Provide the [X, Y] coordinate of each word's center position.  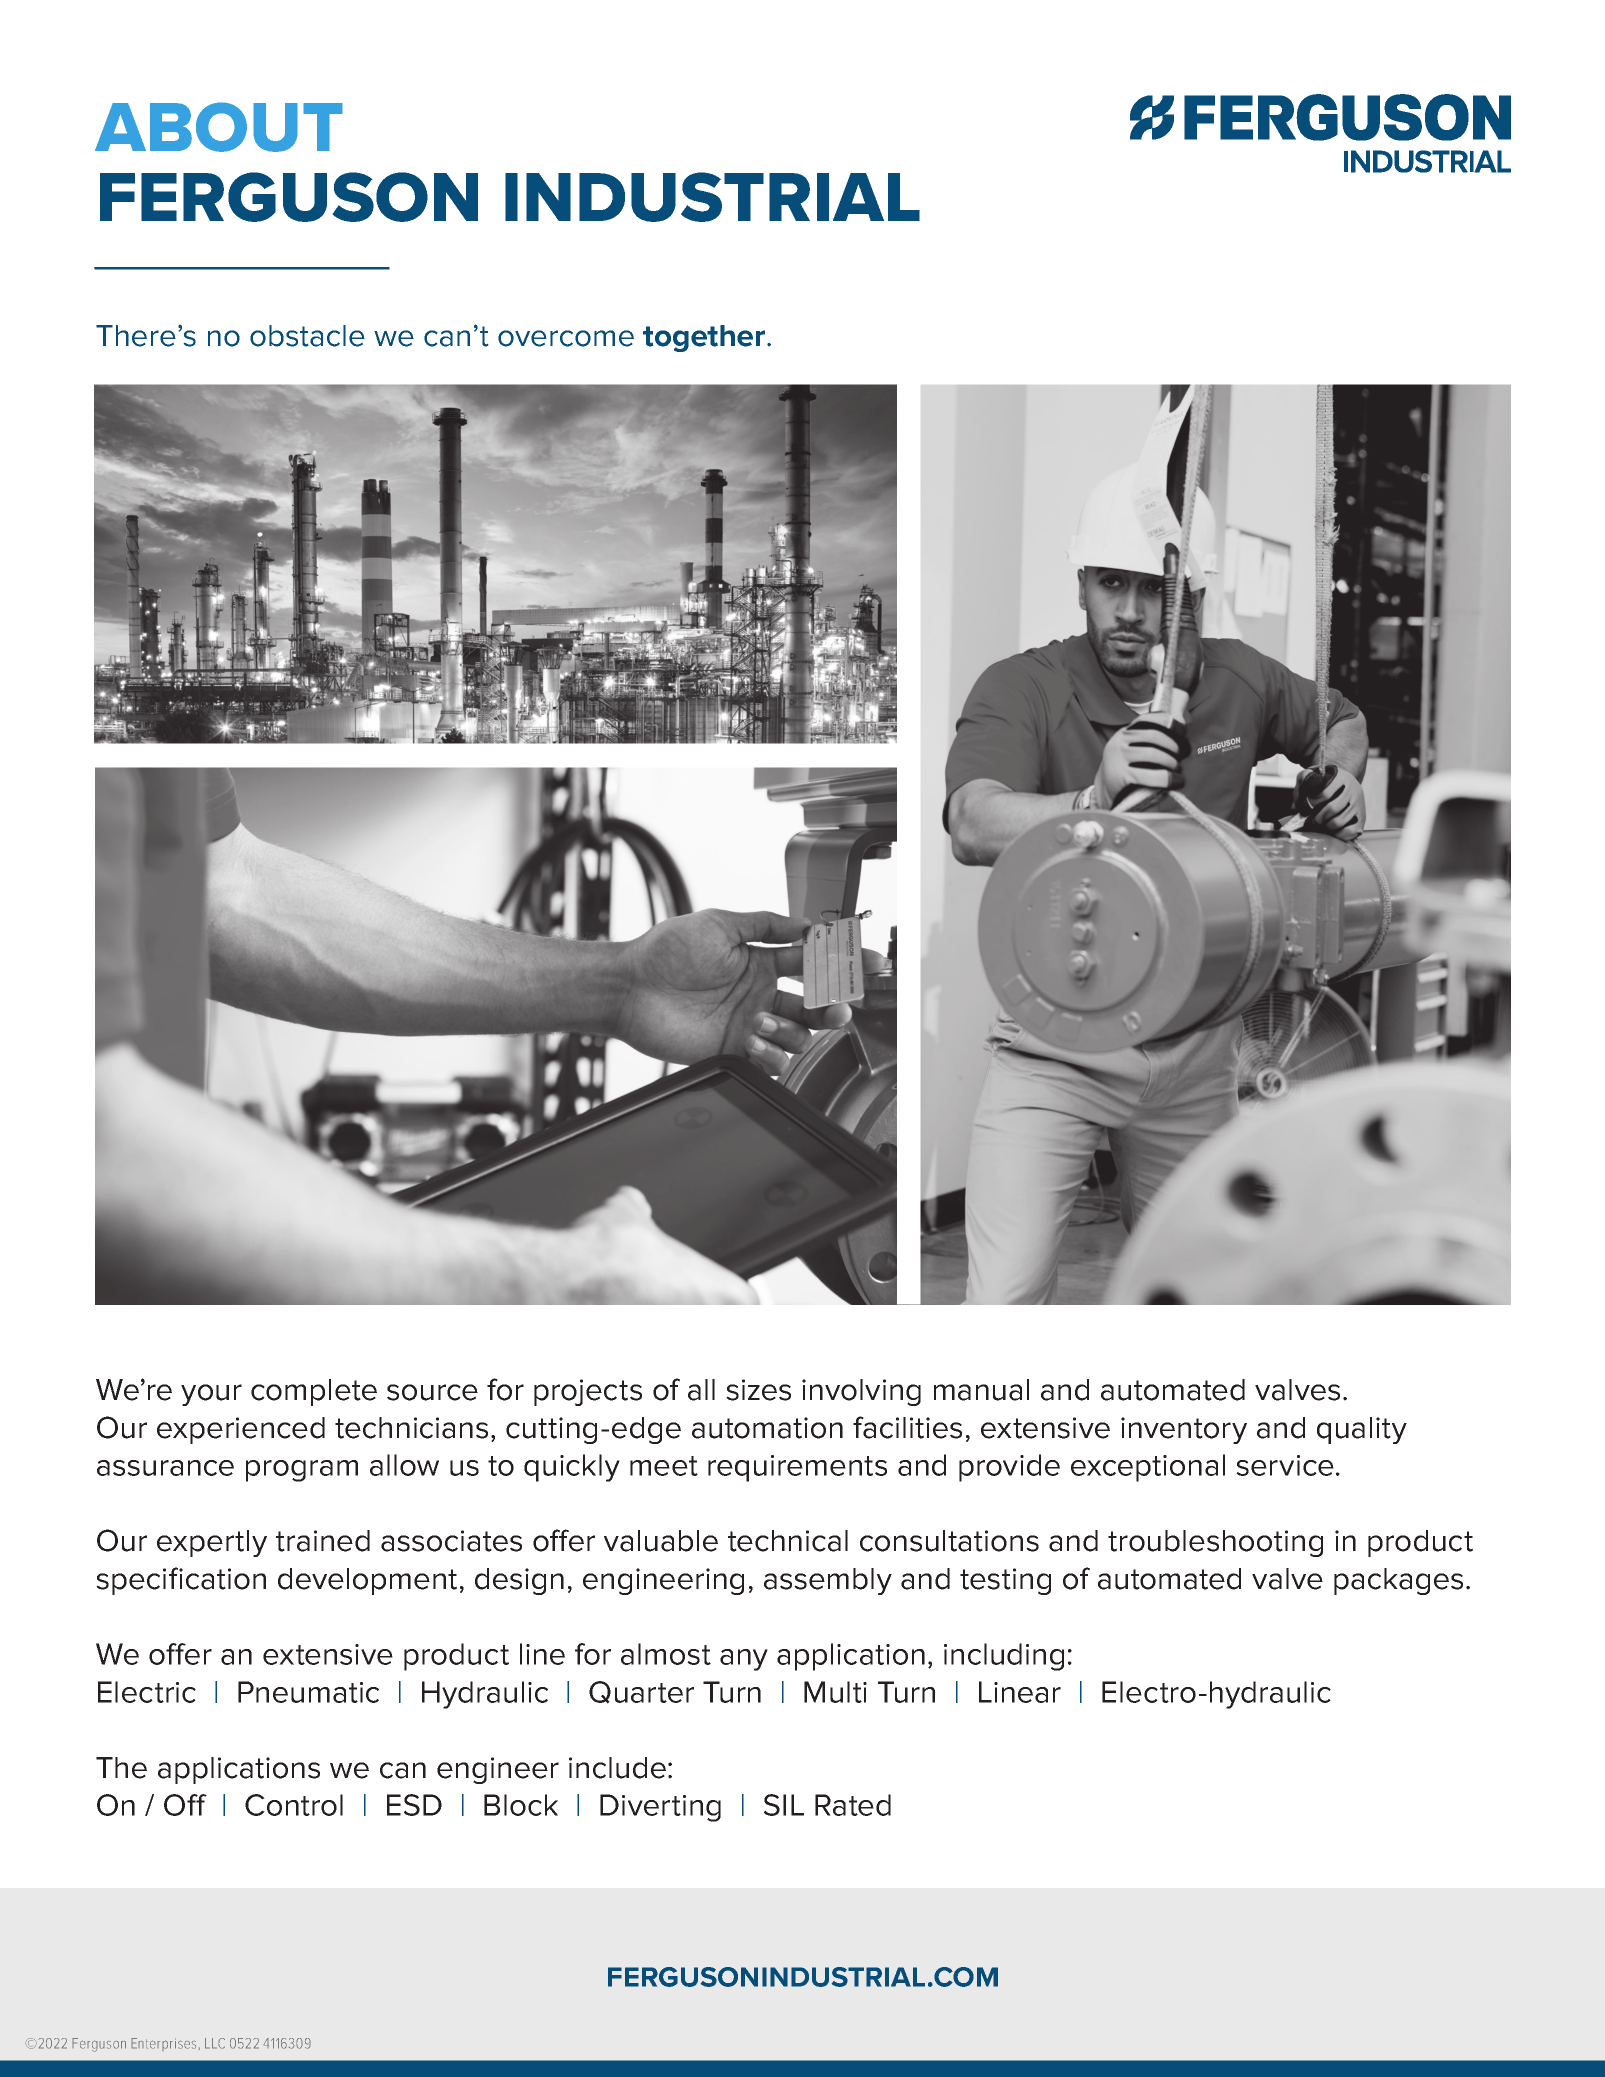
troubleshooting [1215, 1543]
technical [788, 1541]
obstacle [307, 336]
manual [981, 1390]
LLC [215, 2043]
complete [314, 1392]
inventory [1184, 1430]
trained [323, 1541]
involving [861, 1392]
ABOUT [219, 127]
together [705, 338]
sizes [758, 1390]
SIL [784, 1805]
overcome [566, 338]
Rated [853, 1805]
